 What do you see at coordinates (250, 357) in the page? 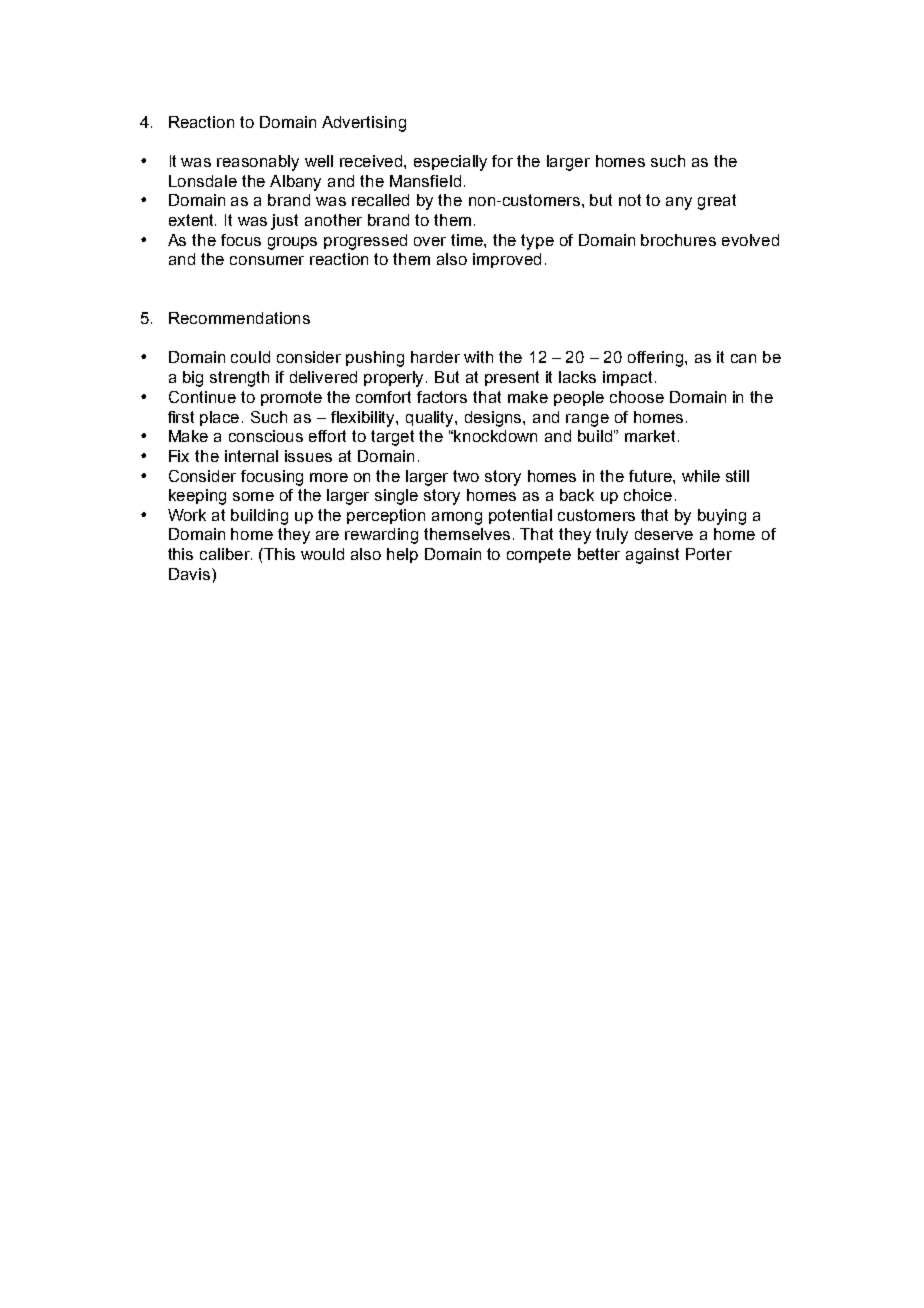
I see `could` at bounding box center [250, 357].
